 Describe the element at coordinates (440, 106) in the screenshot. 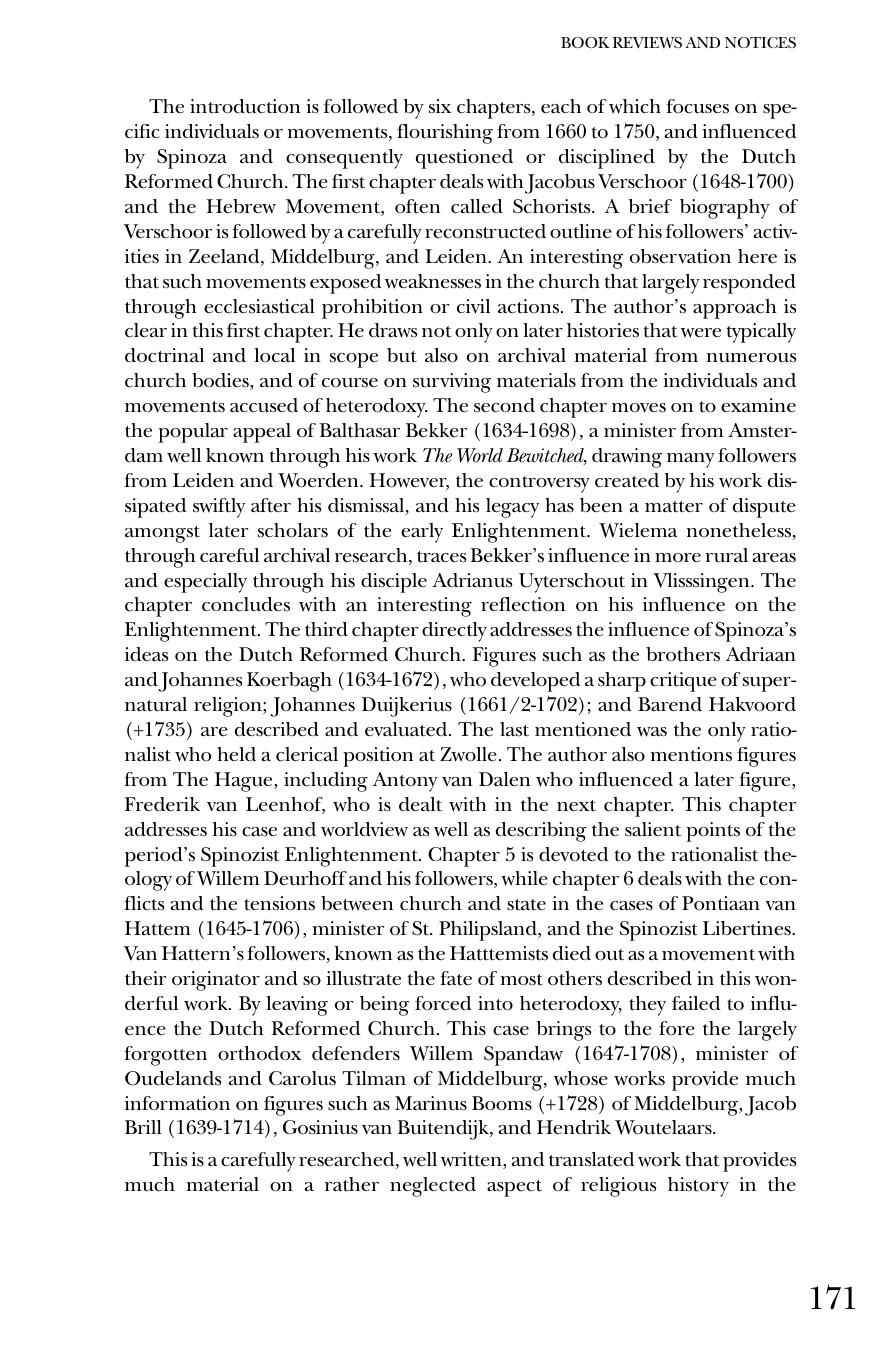

I see `six` at that location.
